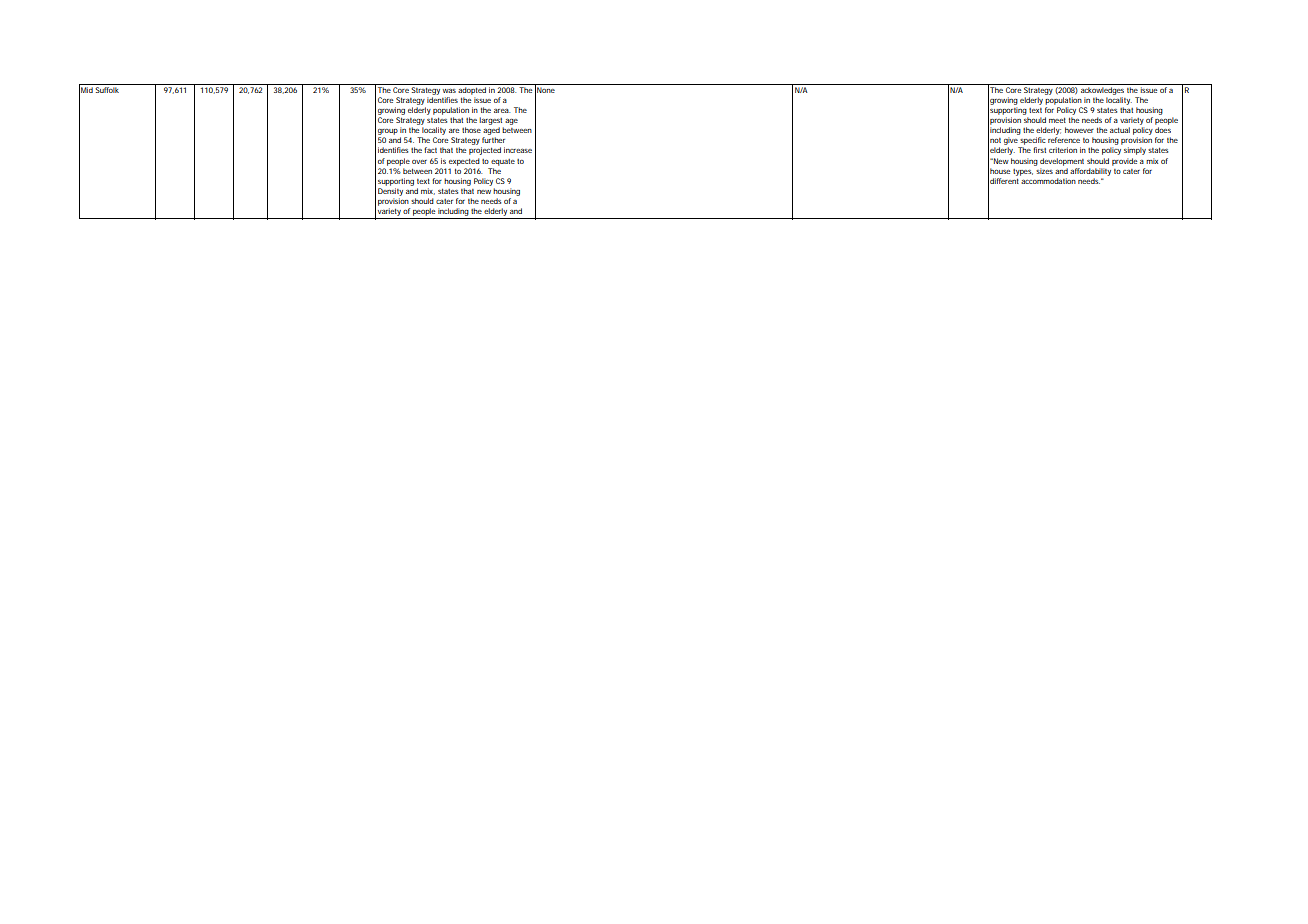  I want to click on area, so click(502, 111).
